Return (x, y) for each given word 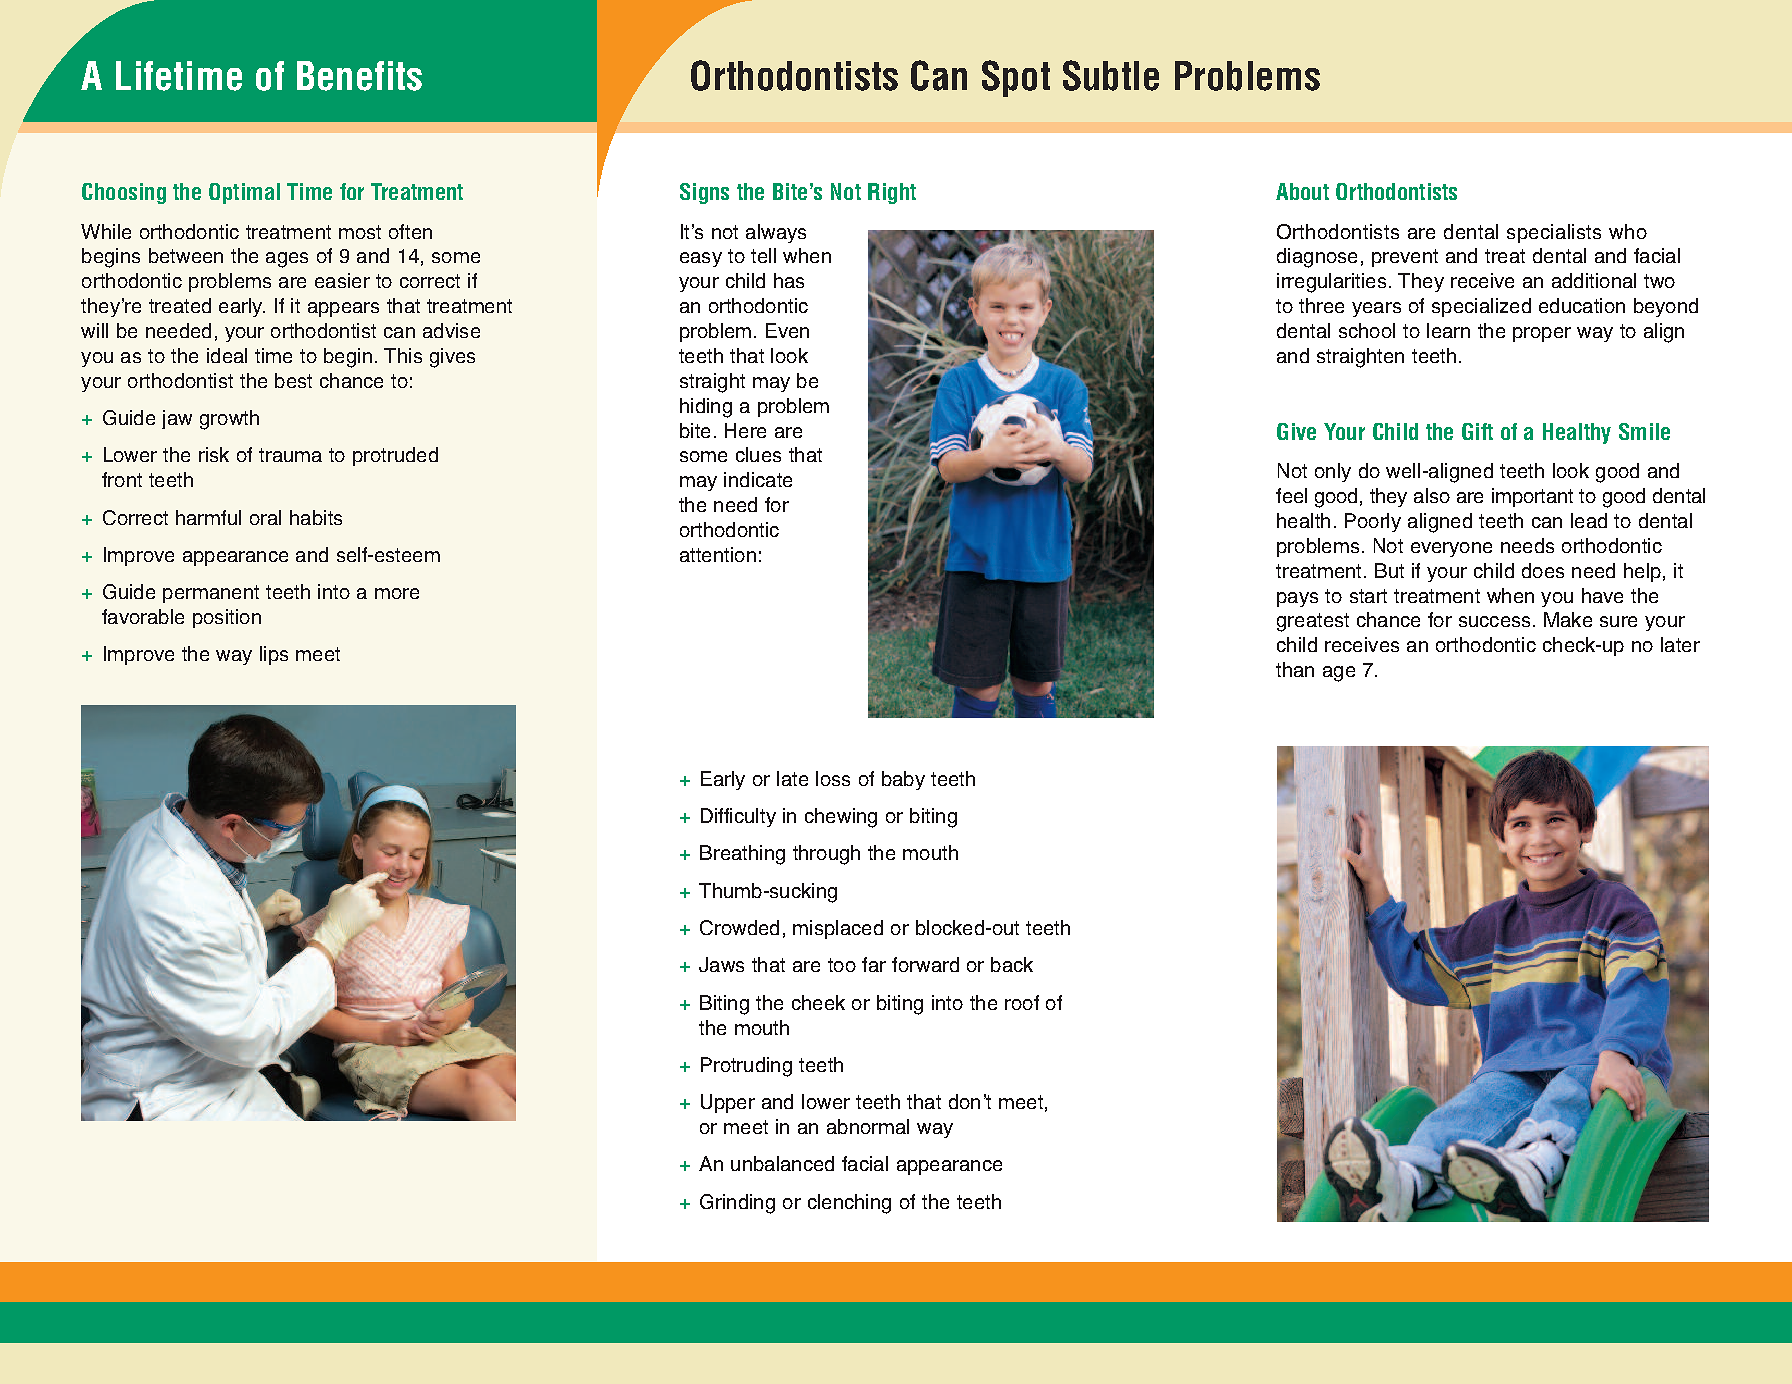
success (1494, 621)
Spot (1016, 78)
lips (274, 655)
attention (718, 554)
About (1302, 191)
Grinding (737, 1204)
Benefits (359, 76)
